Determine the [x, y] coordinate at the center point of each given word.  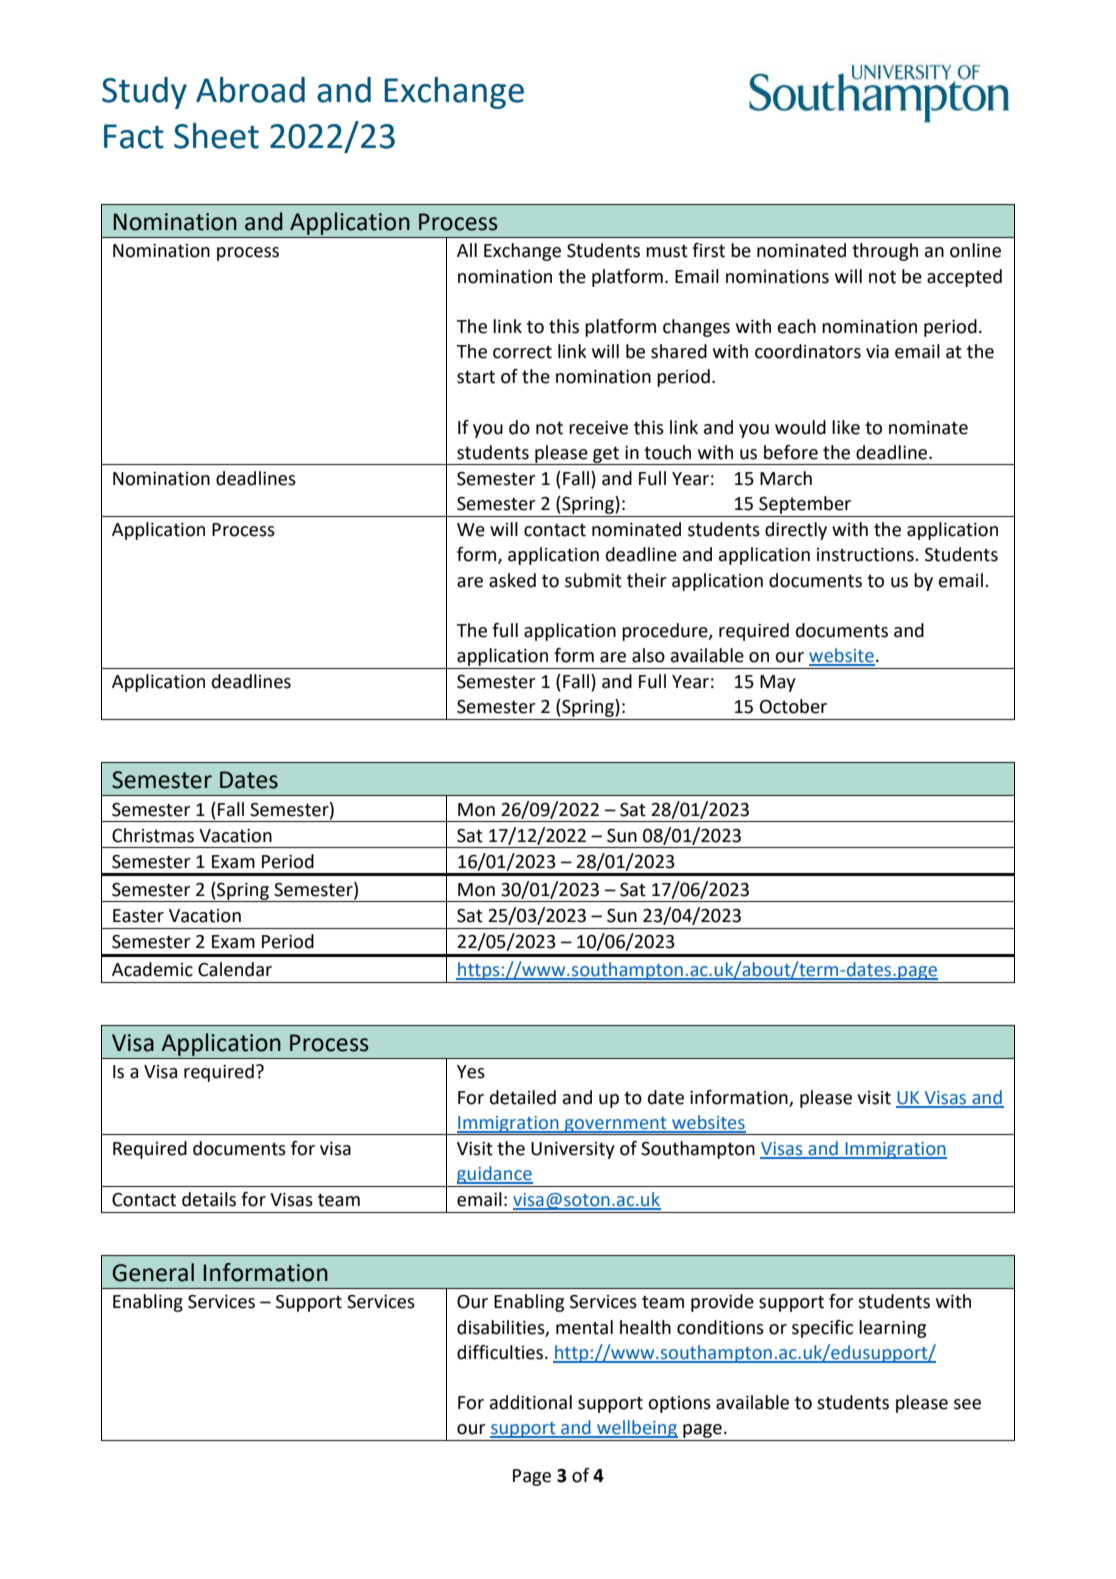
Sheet [216, 136]
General [153, 1272]
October [793, 706]
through [885, 252]
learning [892, 1329]
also [648, 655]
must [667, 251]
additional [531, 1402]
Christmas [153, 835]
